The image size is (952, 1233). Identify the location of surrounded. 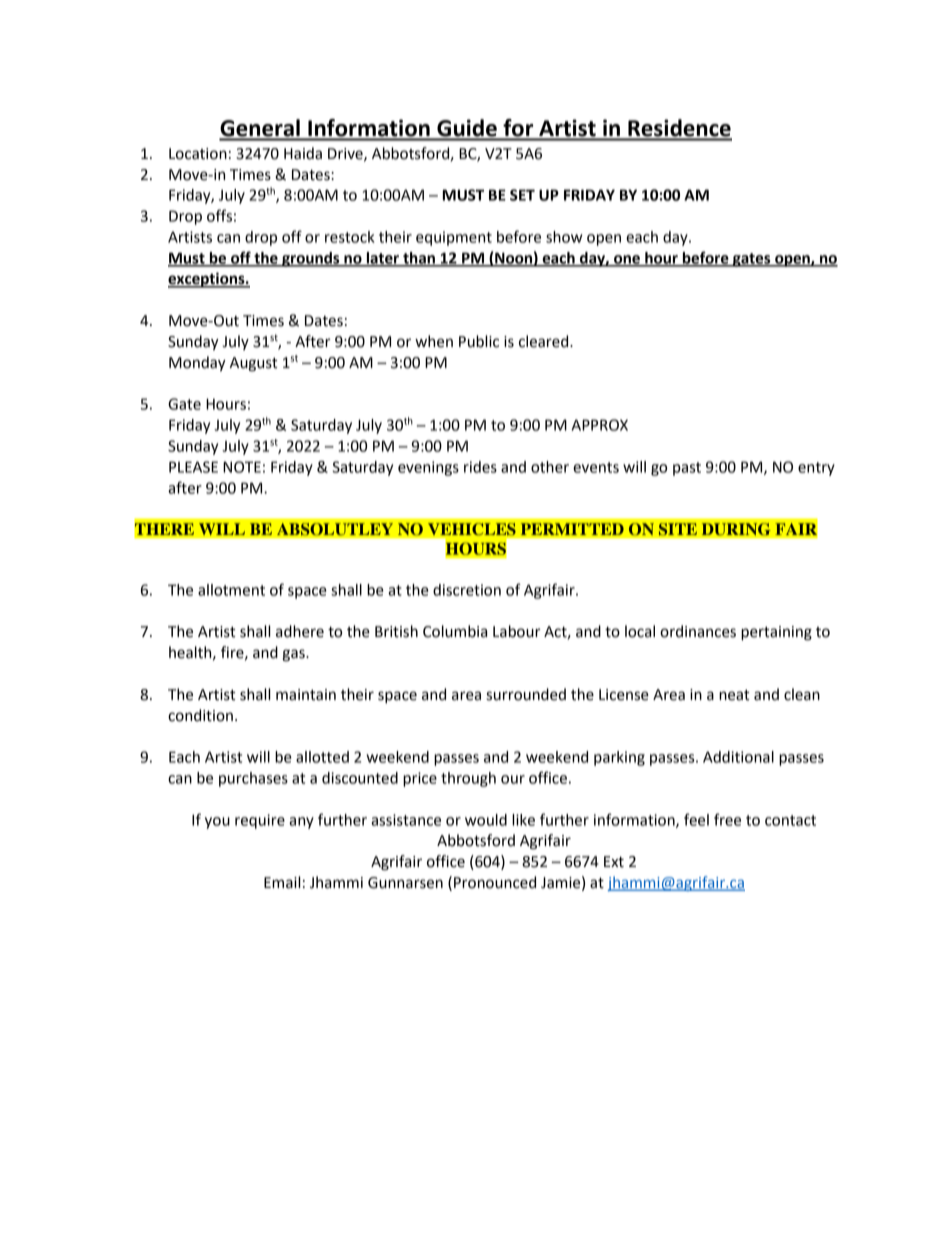
(526, 694).
